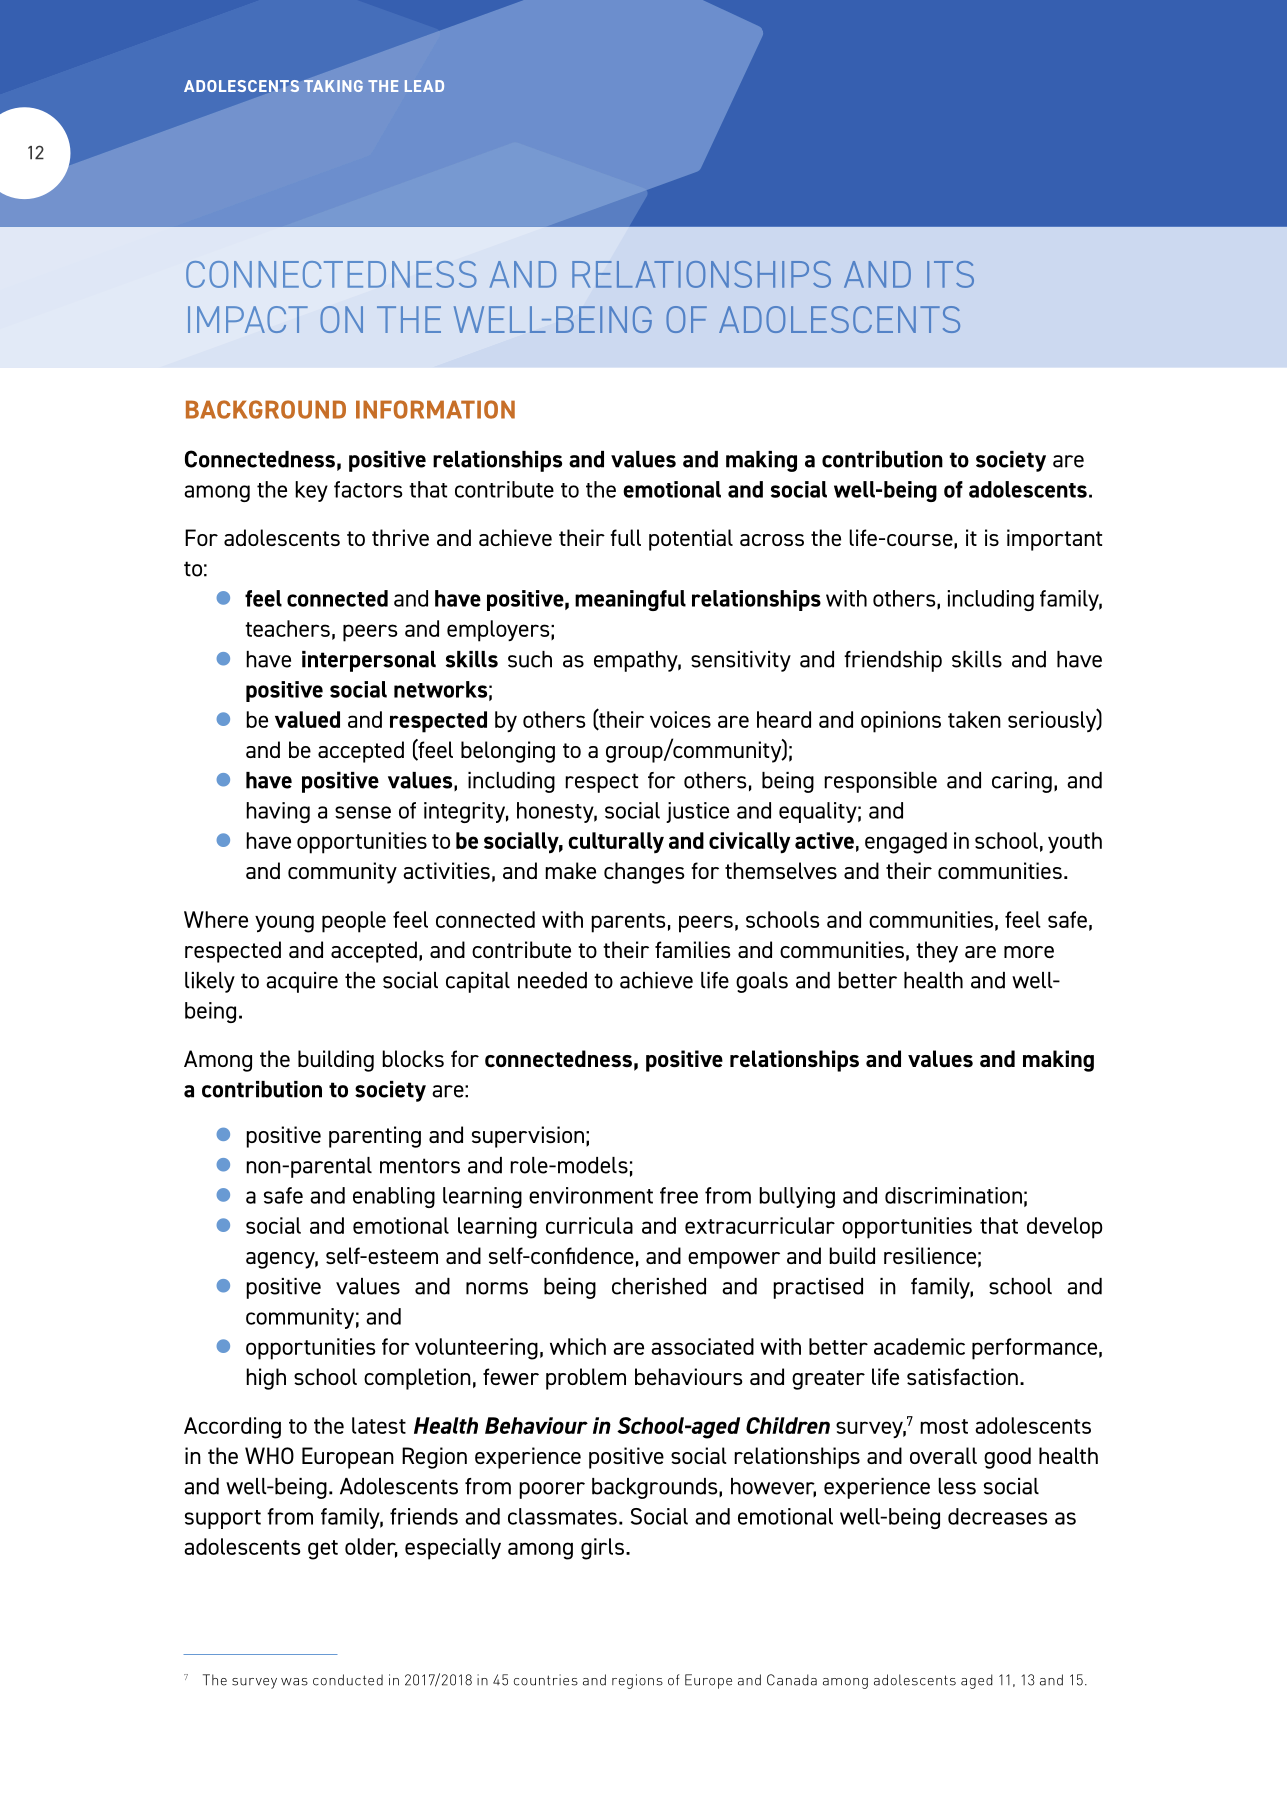 Image resolution: width=1287 pixels, height=1820 pixels. I want to click on girls, so click(604, 1549).
